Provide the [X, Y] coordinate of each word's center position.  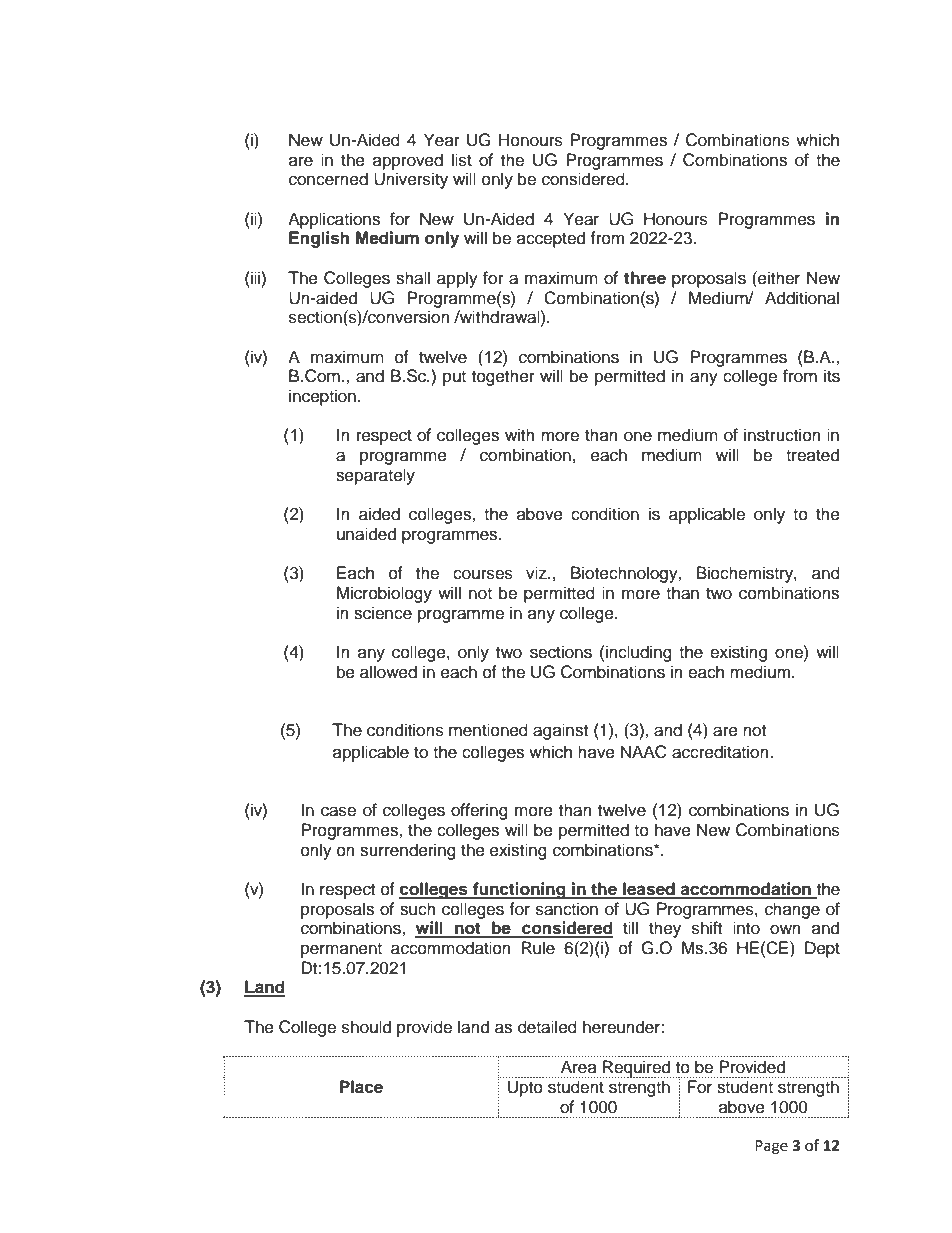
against [560, 731]
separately [375, 476]
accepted [551, 239]
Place [361, 1087]
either [778, 278]
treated [812, 455]
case [338, 811]
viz [537, 572]
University [411, 180]
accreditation [721, 752]
